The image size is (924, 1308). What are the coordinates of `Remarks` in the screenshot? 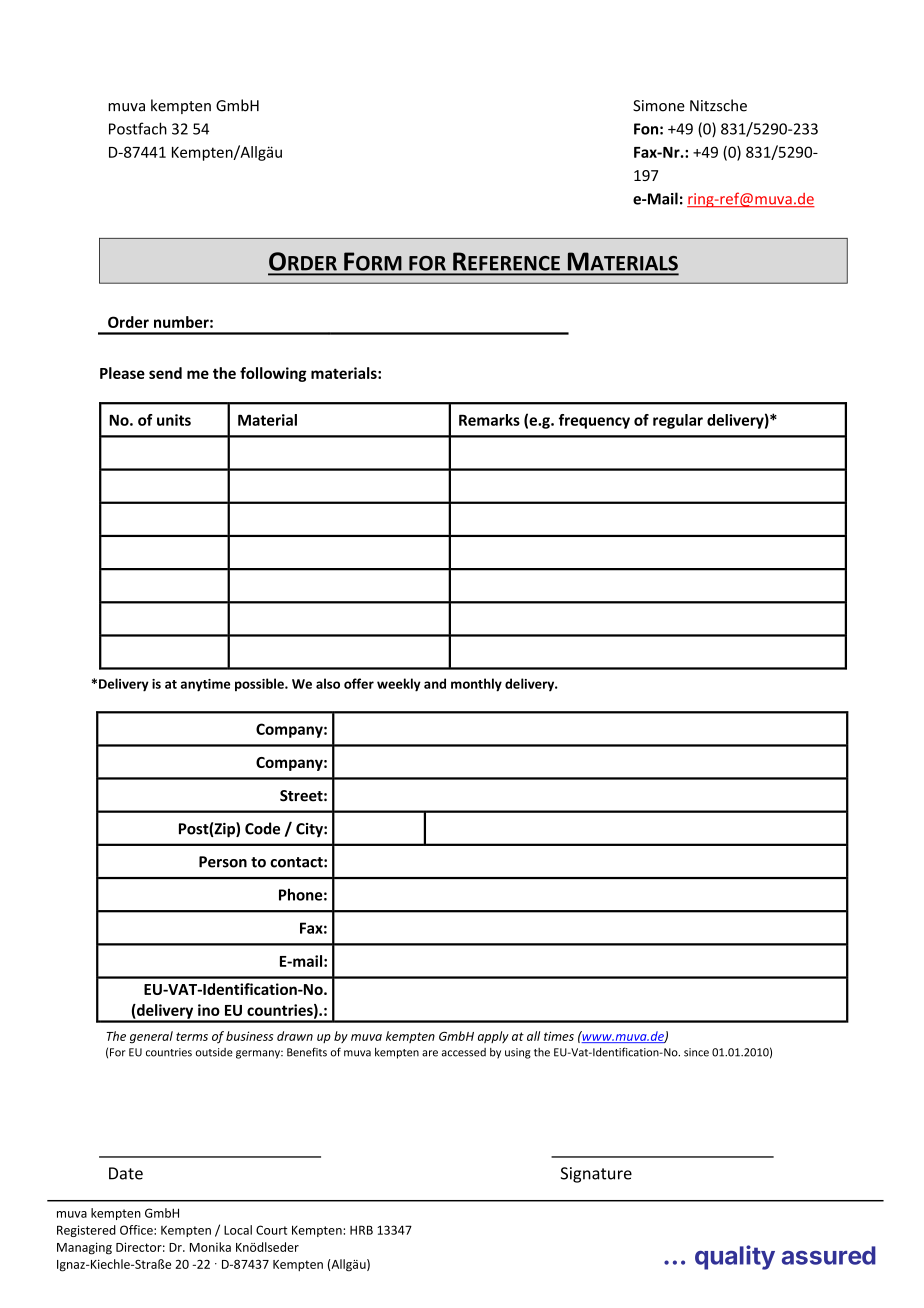 It's located at (489, 420).
